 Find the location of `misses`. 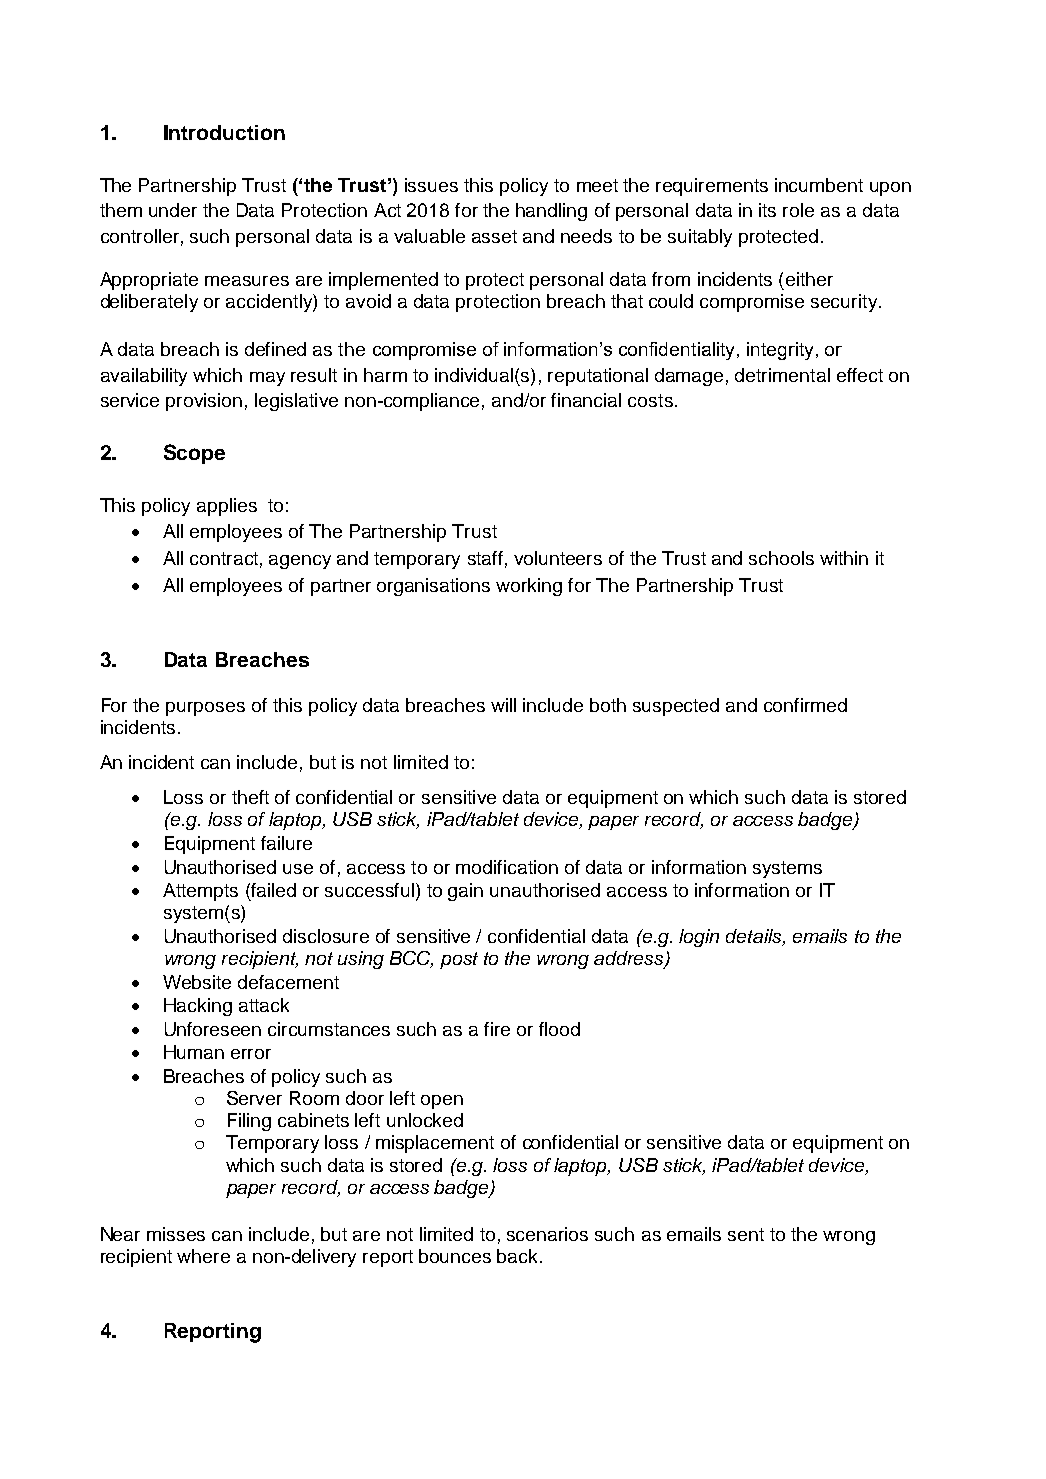

misses is located at coordinates (176, 1234).
